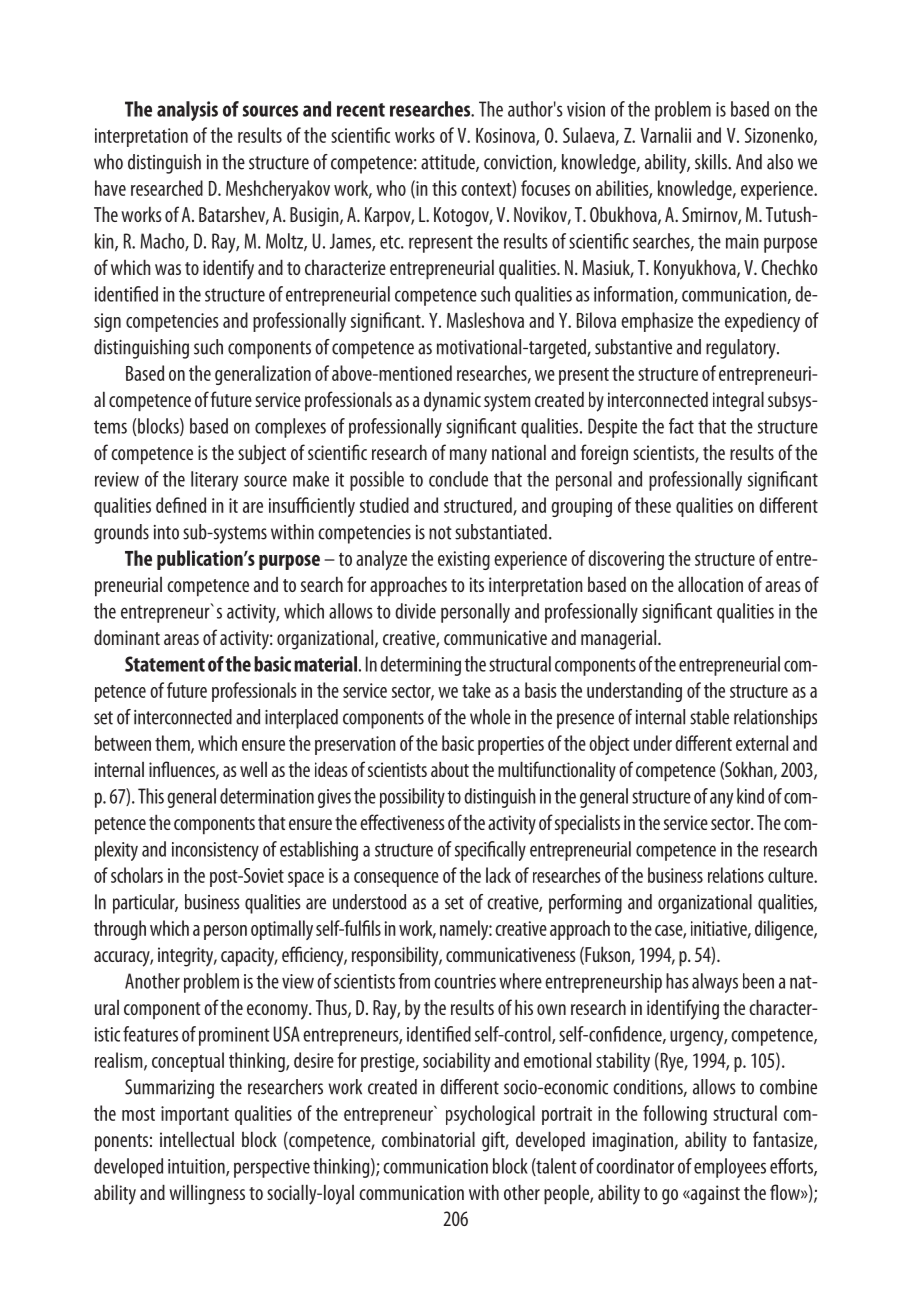  I want to click on countries, so click(465, 981).
